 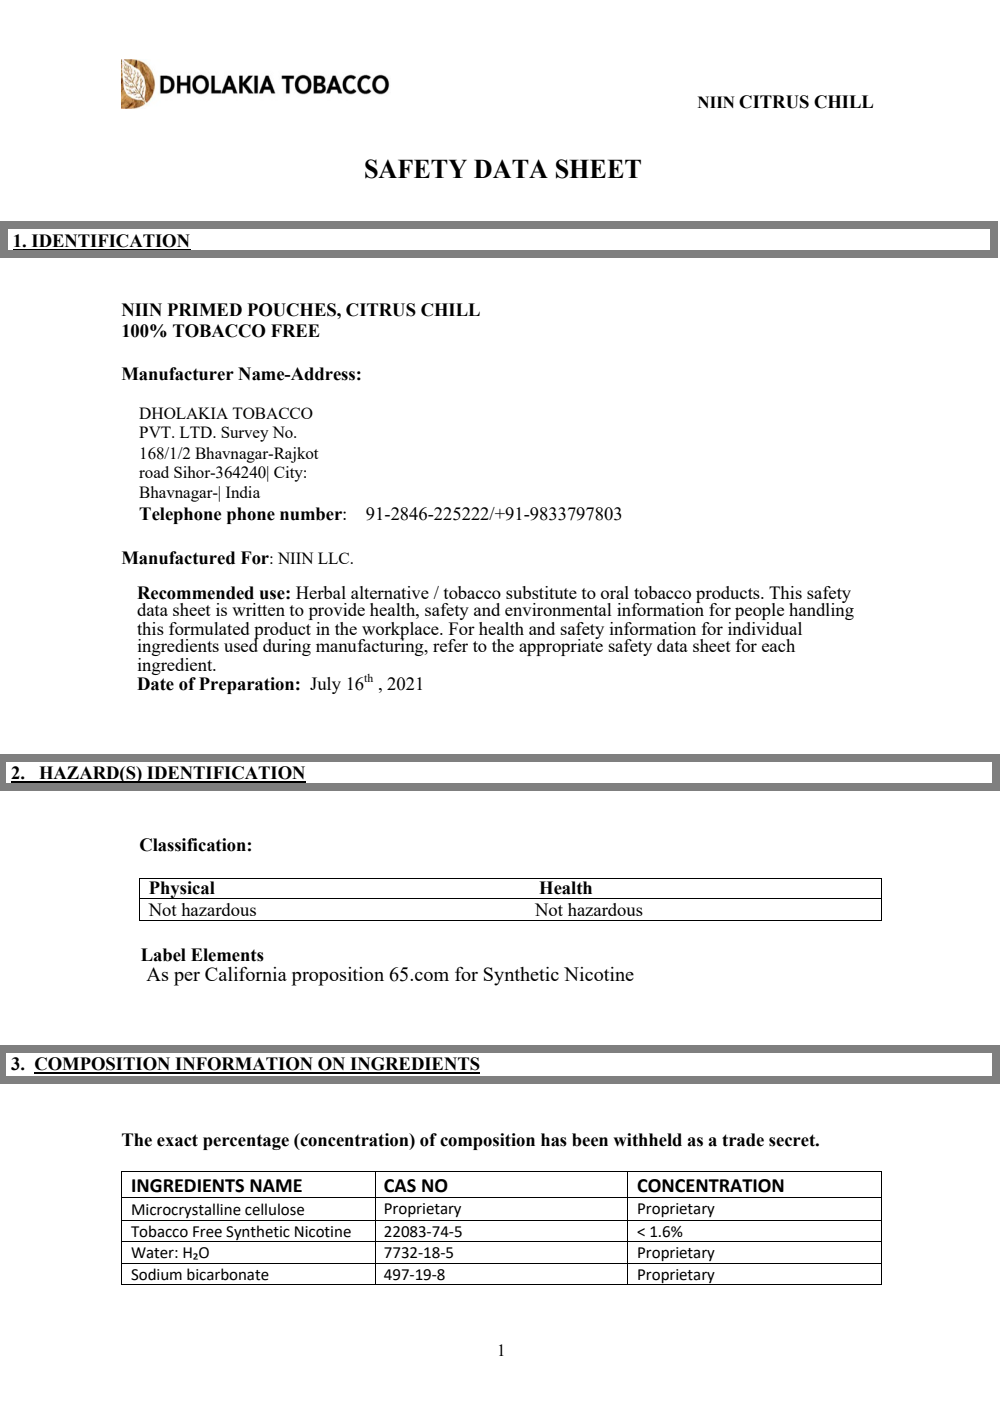 What do you see at coordinates (245, 434) in the screenshot?
I see `Survey` at bounding box center [245, 434].
